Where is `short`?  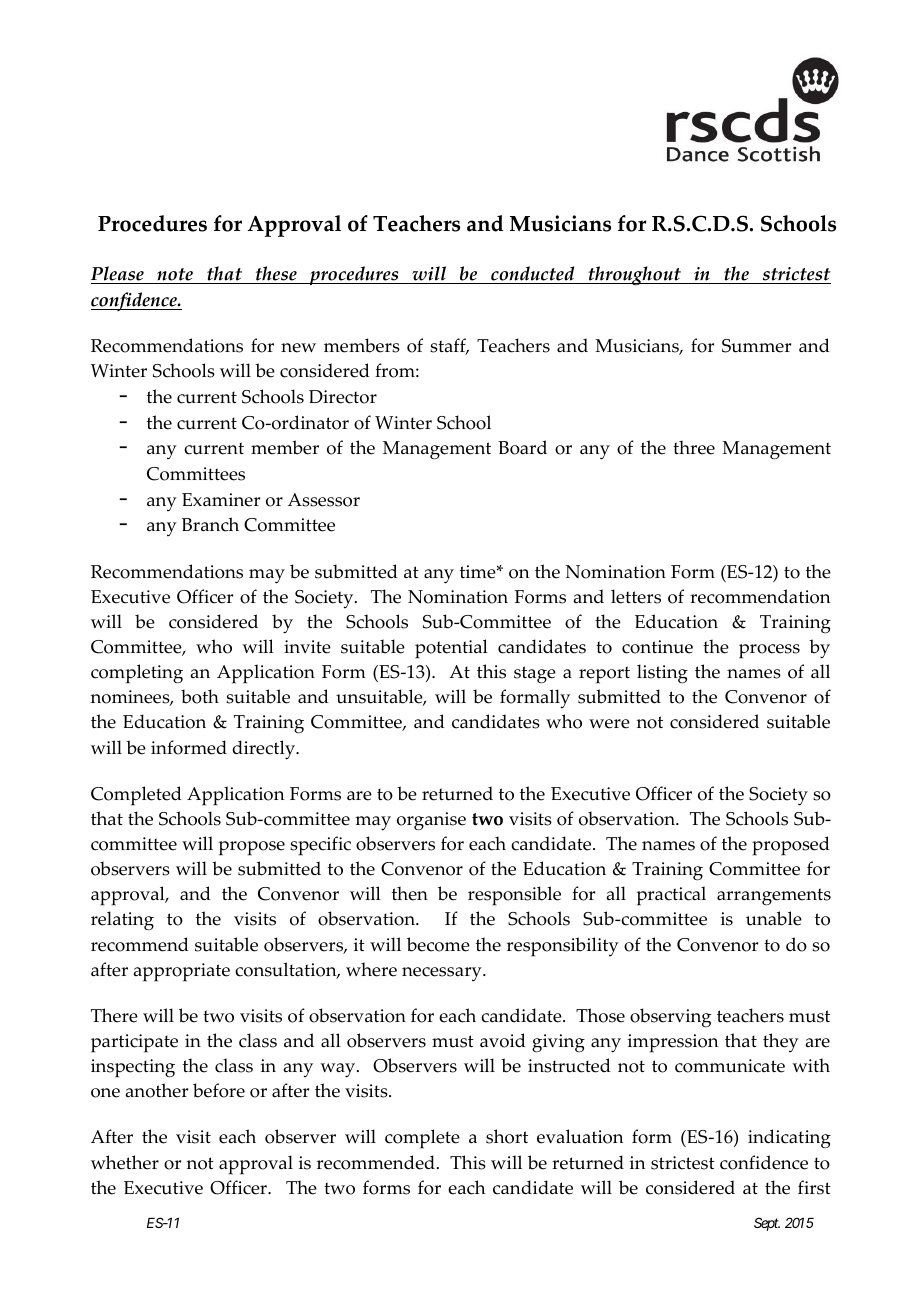 short is located at coordinates (507, 1136).
